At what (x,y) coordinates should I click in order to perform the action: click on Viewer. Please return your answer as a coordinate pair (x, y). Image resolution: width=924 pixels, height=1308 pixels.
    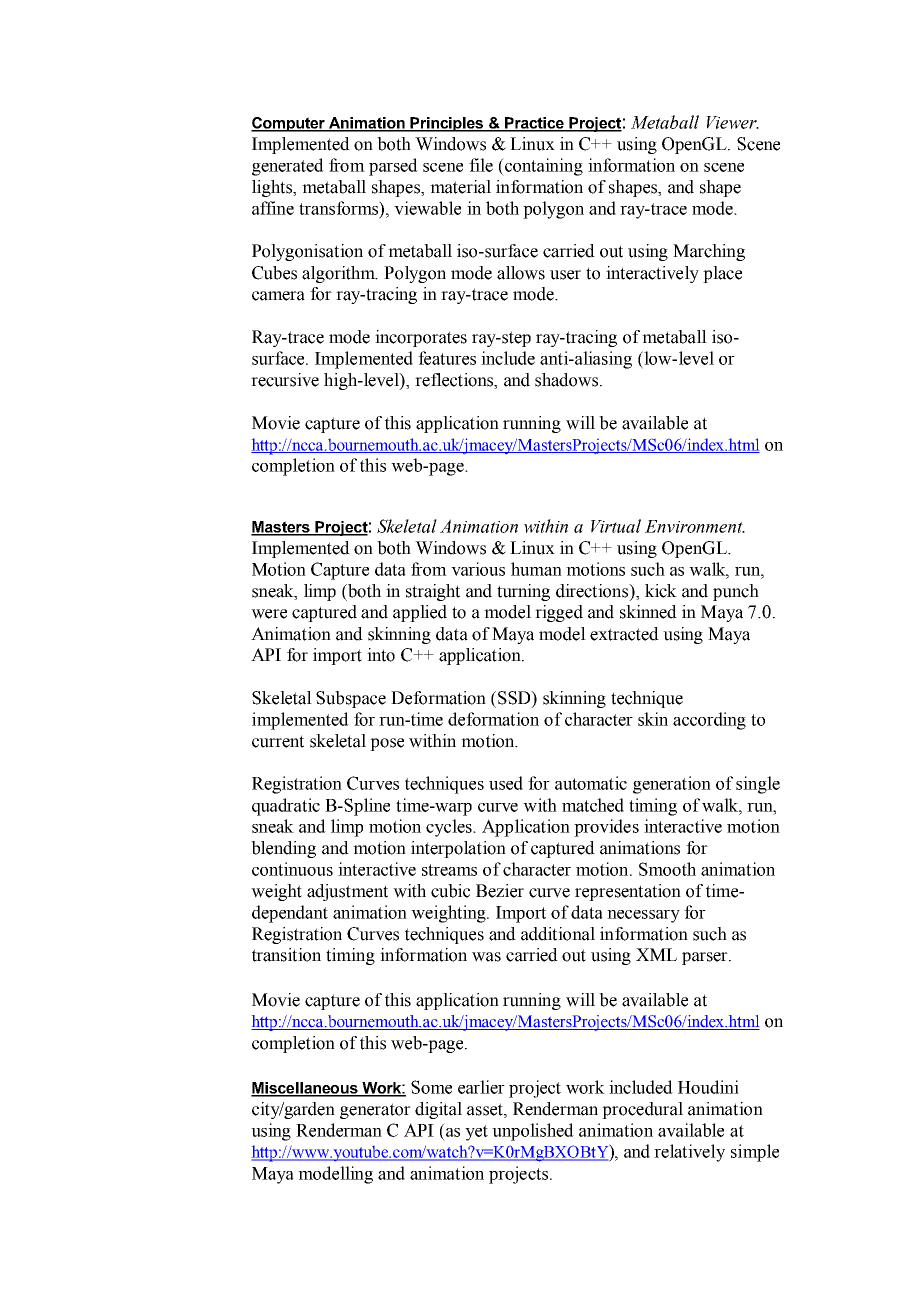
    Looking at the image, I should click on (732, 122).
